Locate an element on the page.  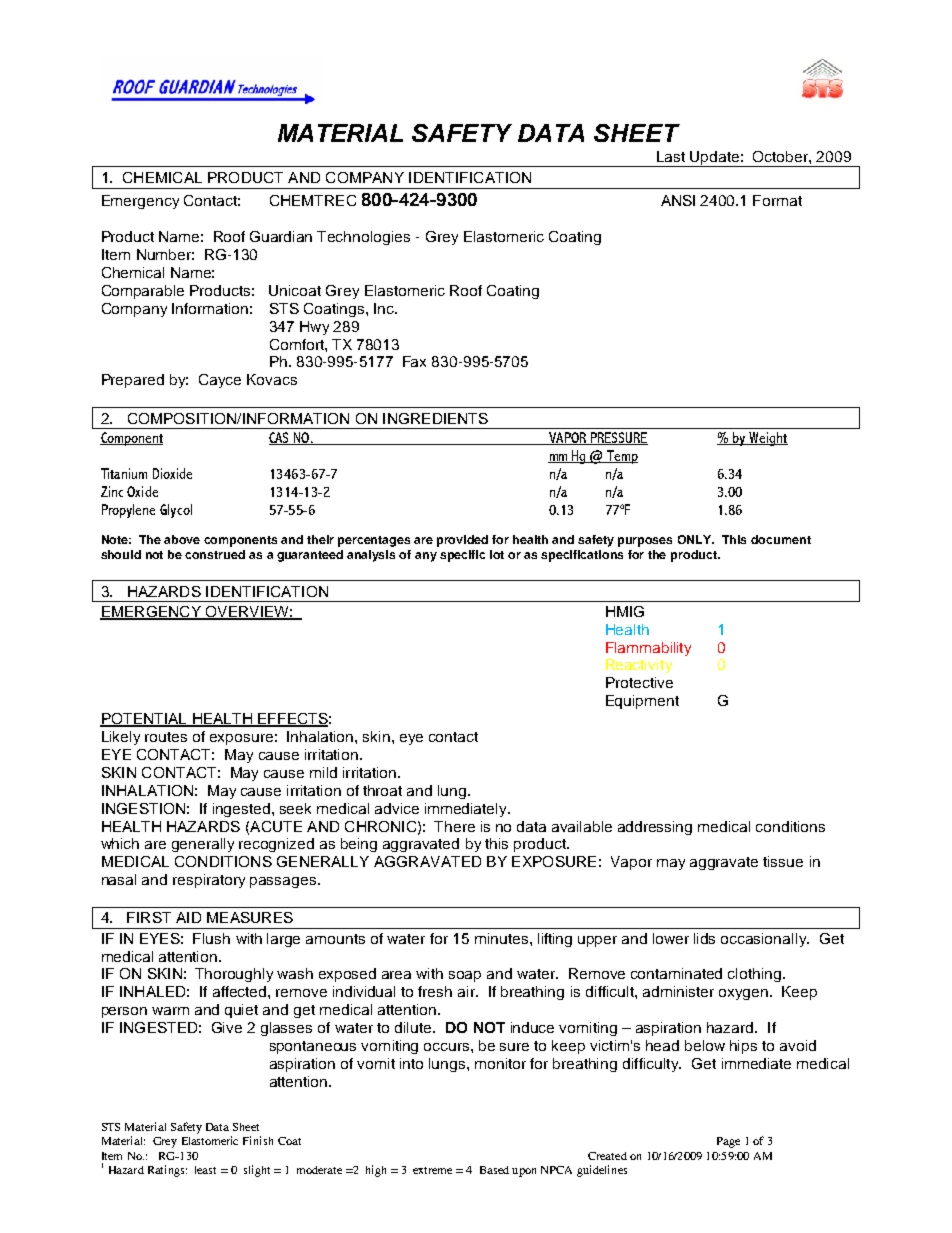
Flammability is located at coordinates (648, 649).
